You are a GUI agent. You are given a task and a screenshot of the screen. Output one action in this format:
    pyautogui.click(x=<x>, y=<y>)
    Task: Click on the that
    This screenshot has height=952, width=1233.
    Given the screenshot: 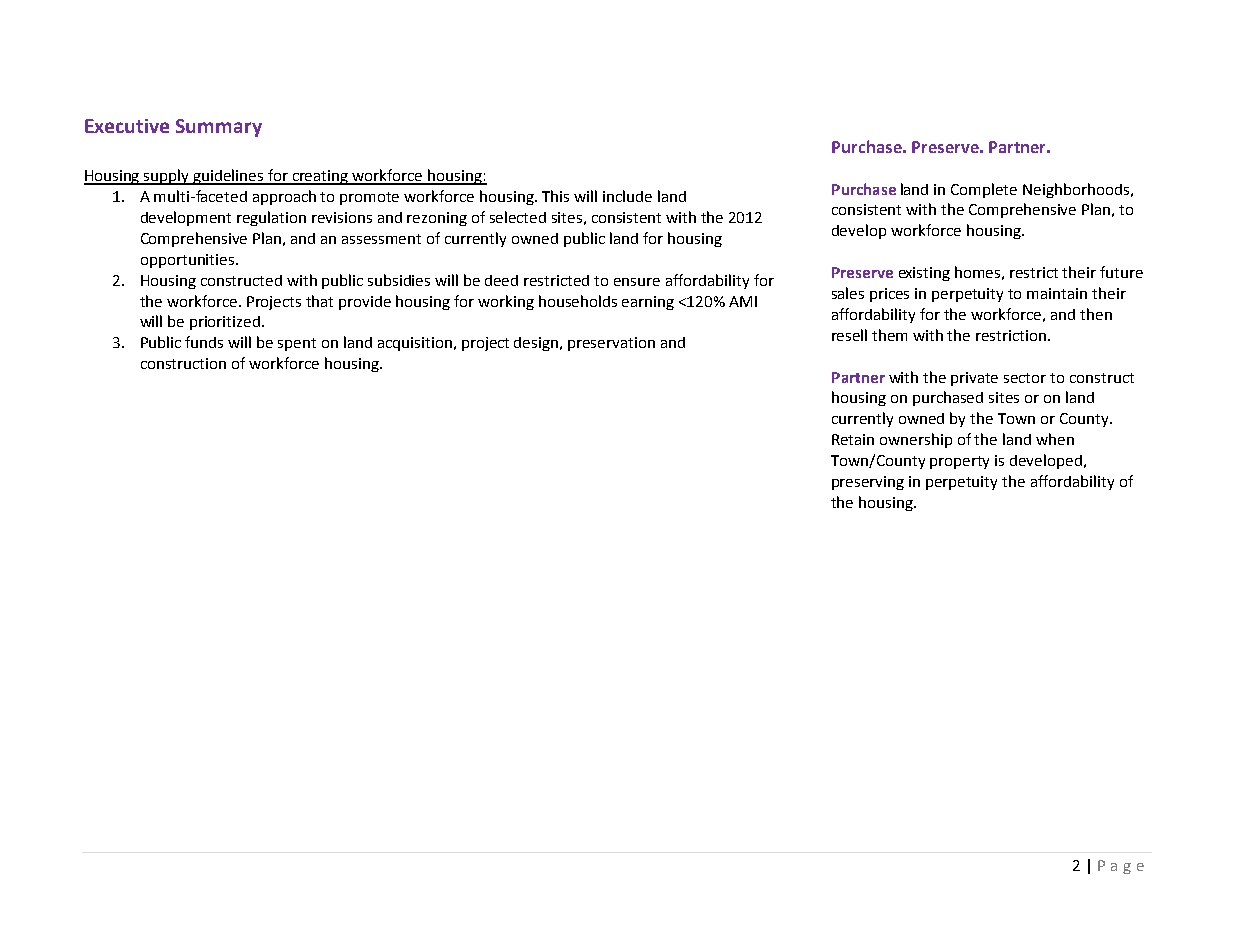 What is the action you would take?
    pyautogui.click(x=319, y=301)
